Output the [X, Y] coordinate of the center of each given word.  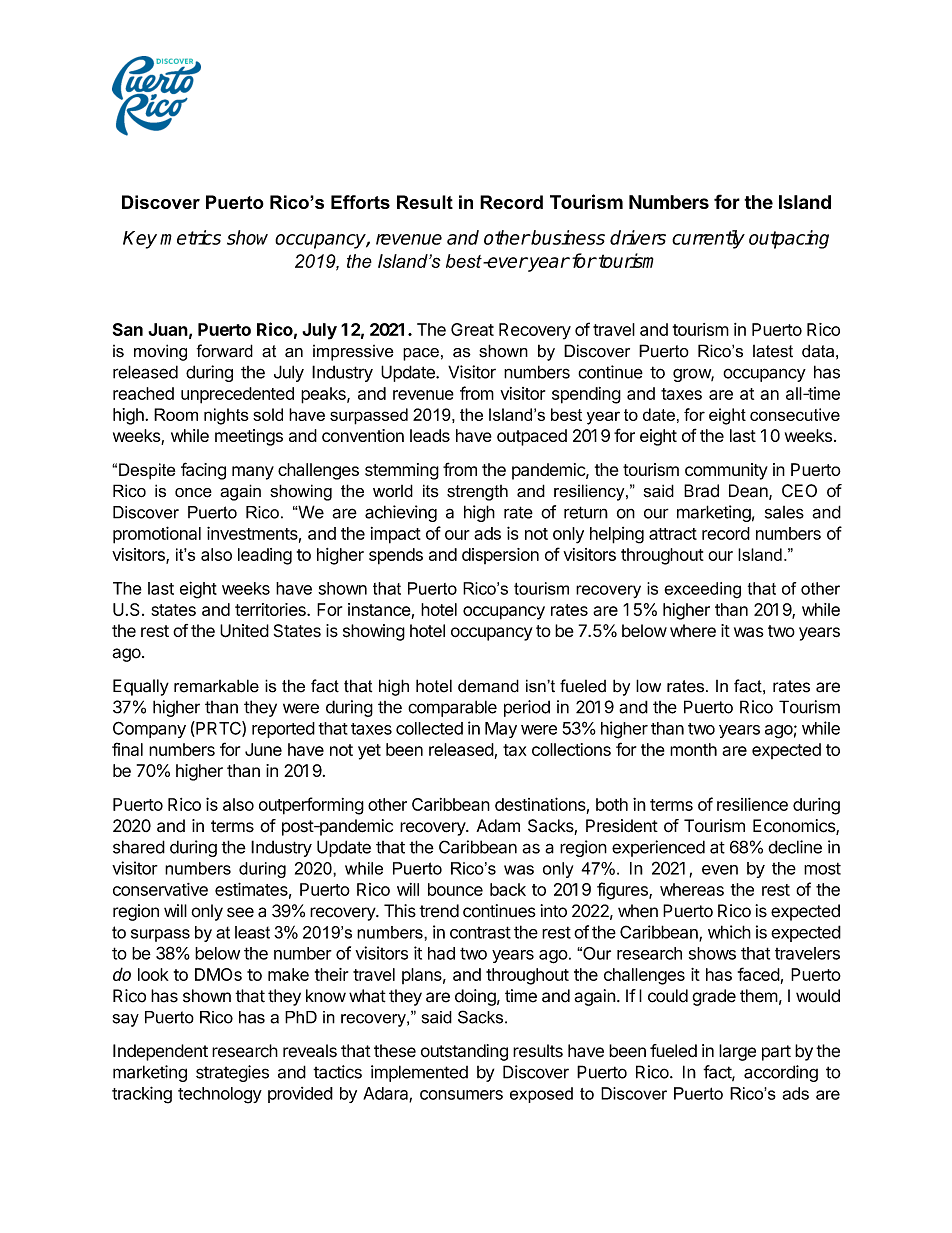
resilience [752, 804]
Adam [498, 826]
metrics [190, 237]
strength [477, 493]
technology [220, 1095]
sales [784, 512]
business [567, 237]
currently [708, 239]
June [263, 749]
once [193, 493]
